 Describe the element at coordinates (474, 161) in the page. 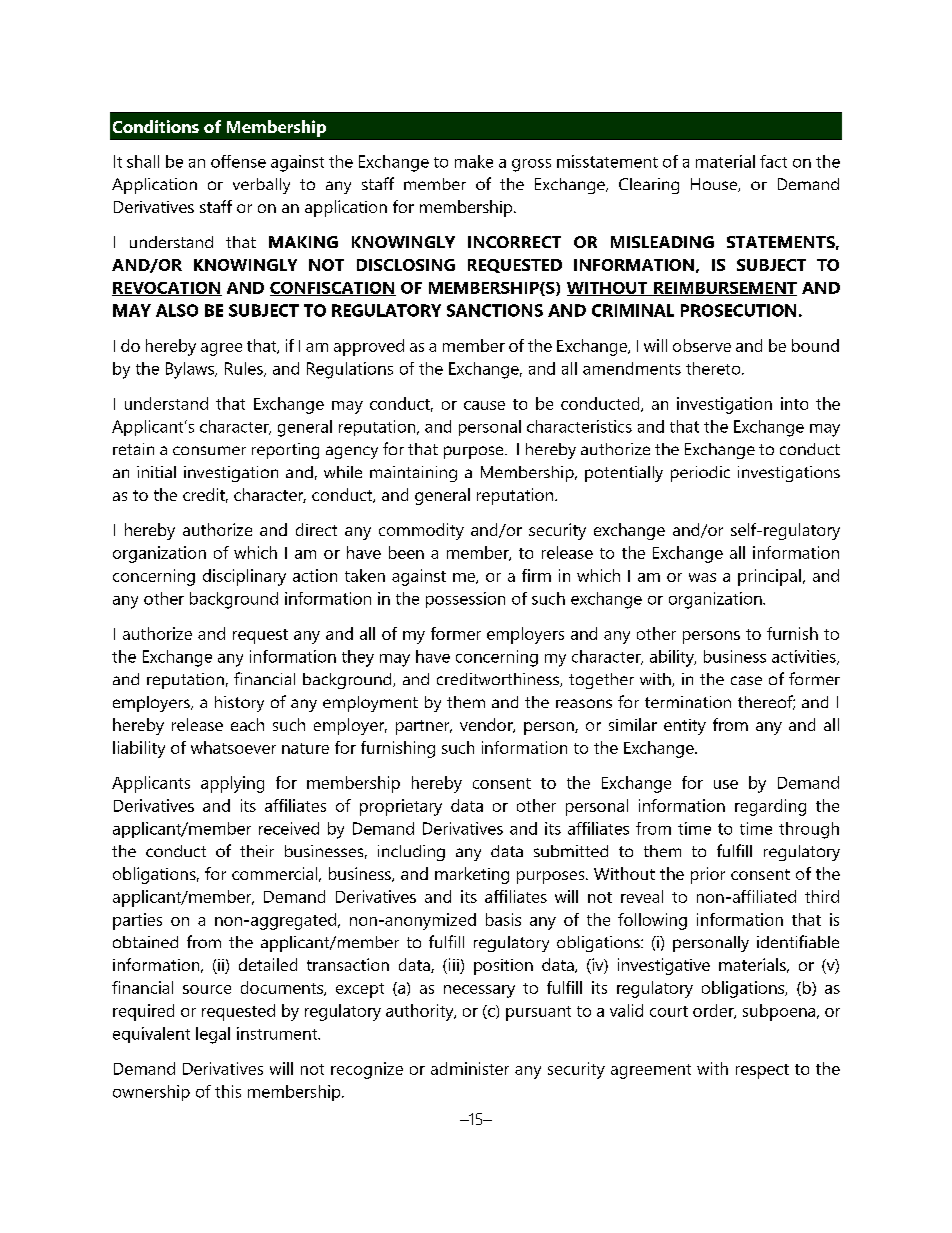

I see `make` at that location.
